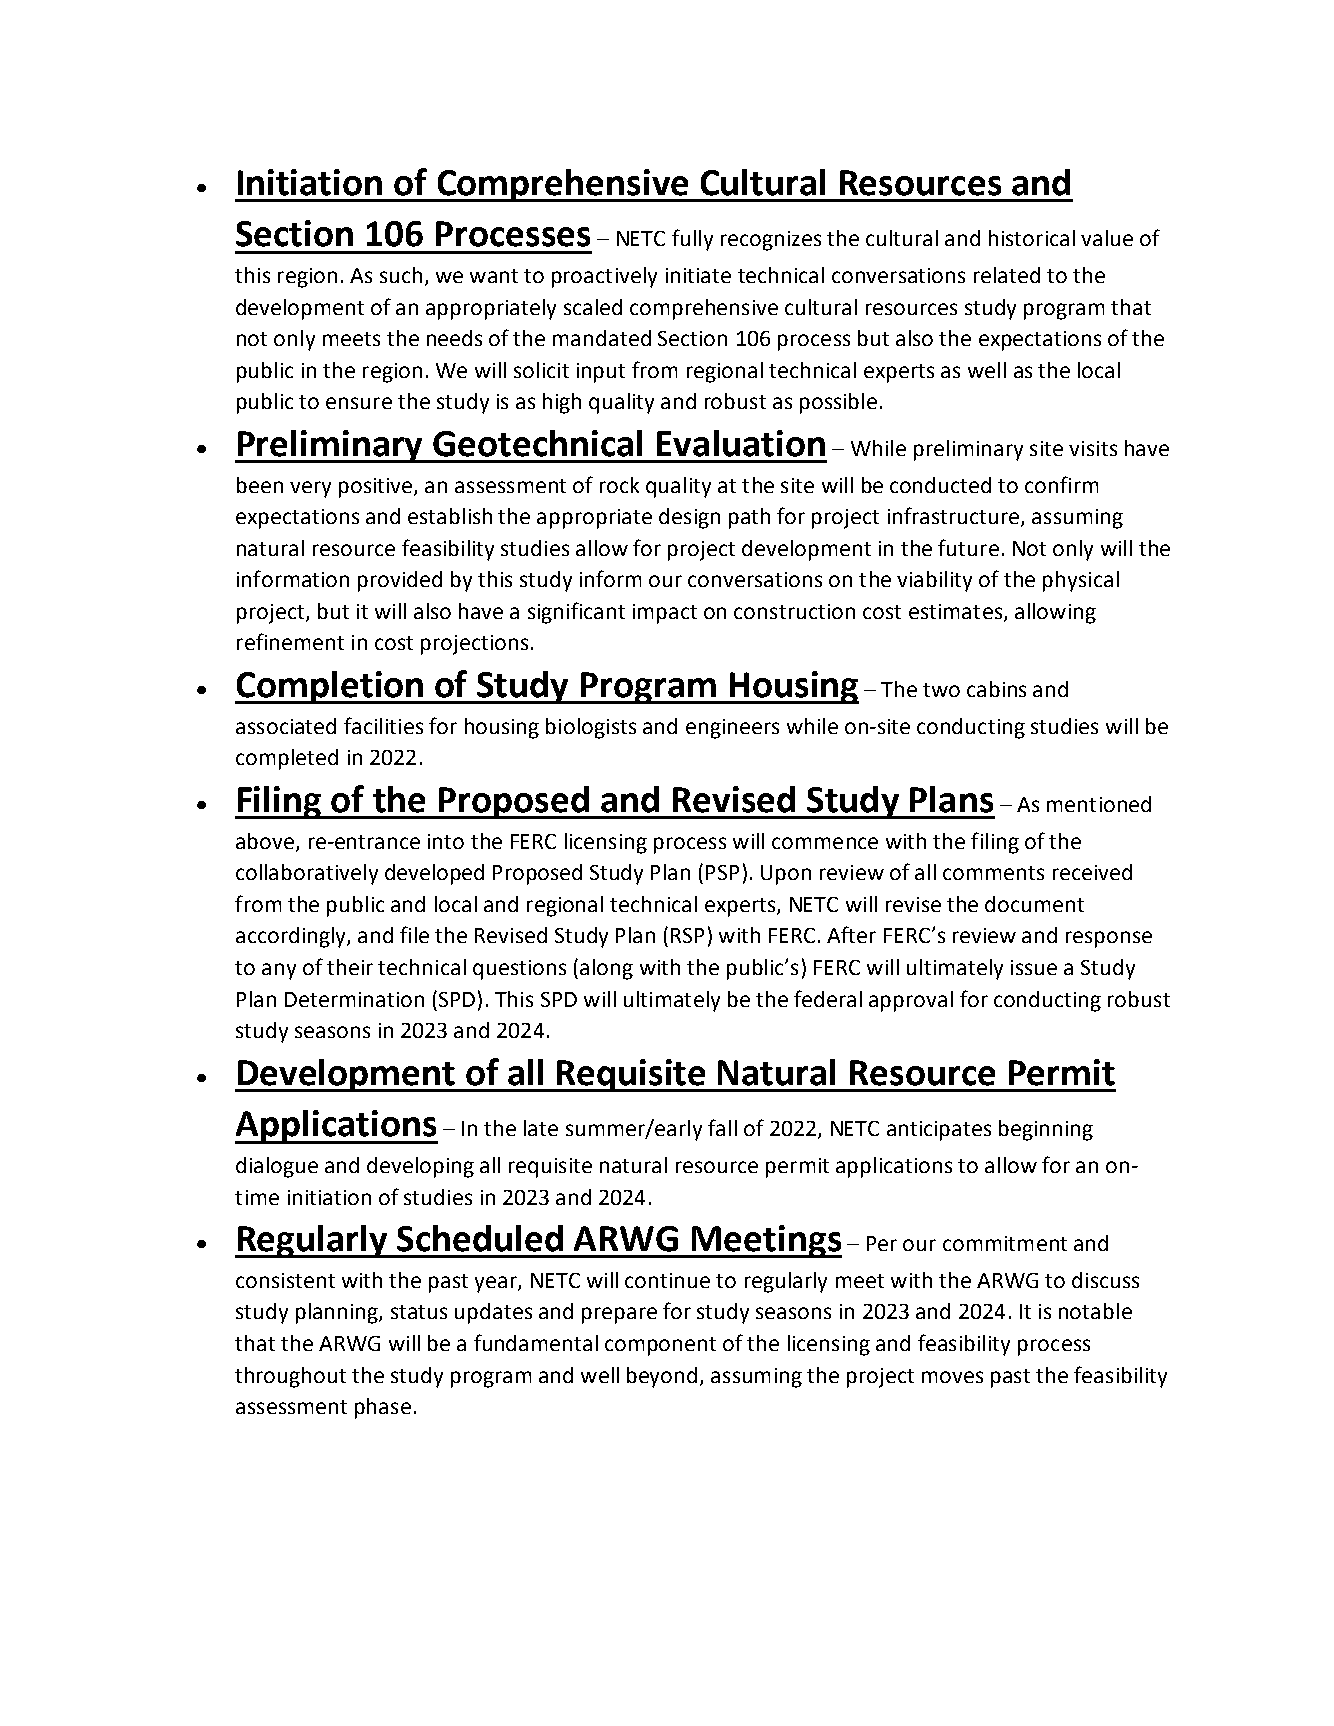  Describe the element at coordinates (698, 275) in the image. I see `initiate` at that location.
